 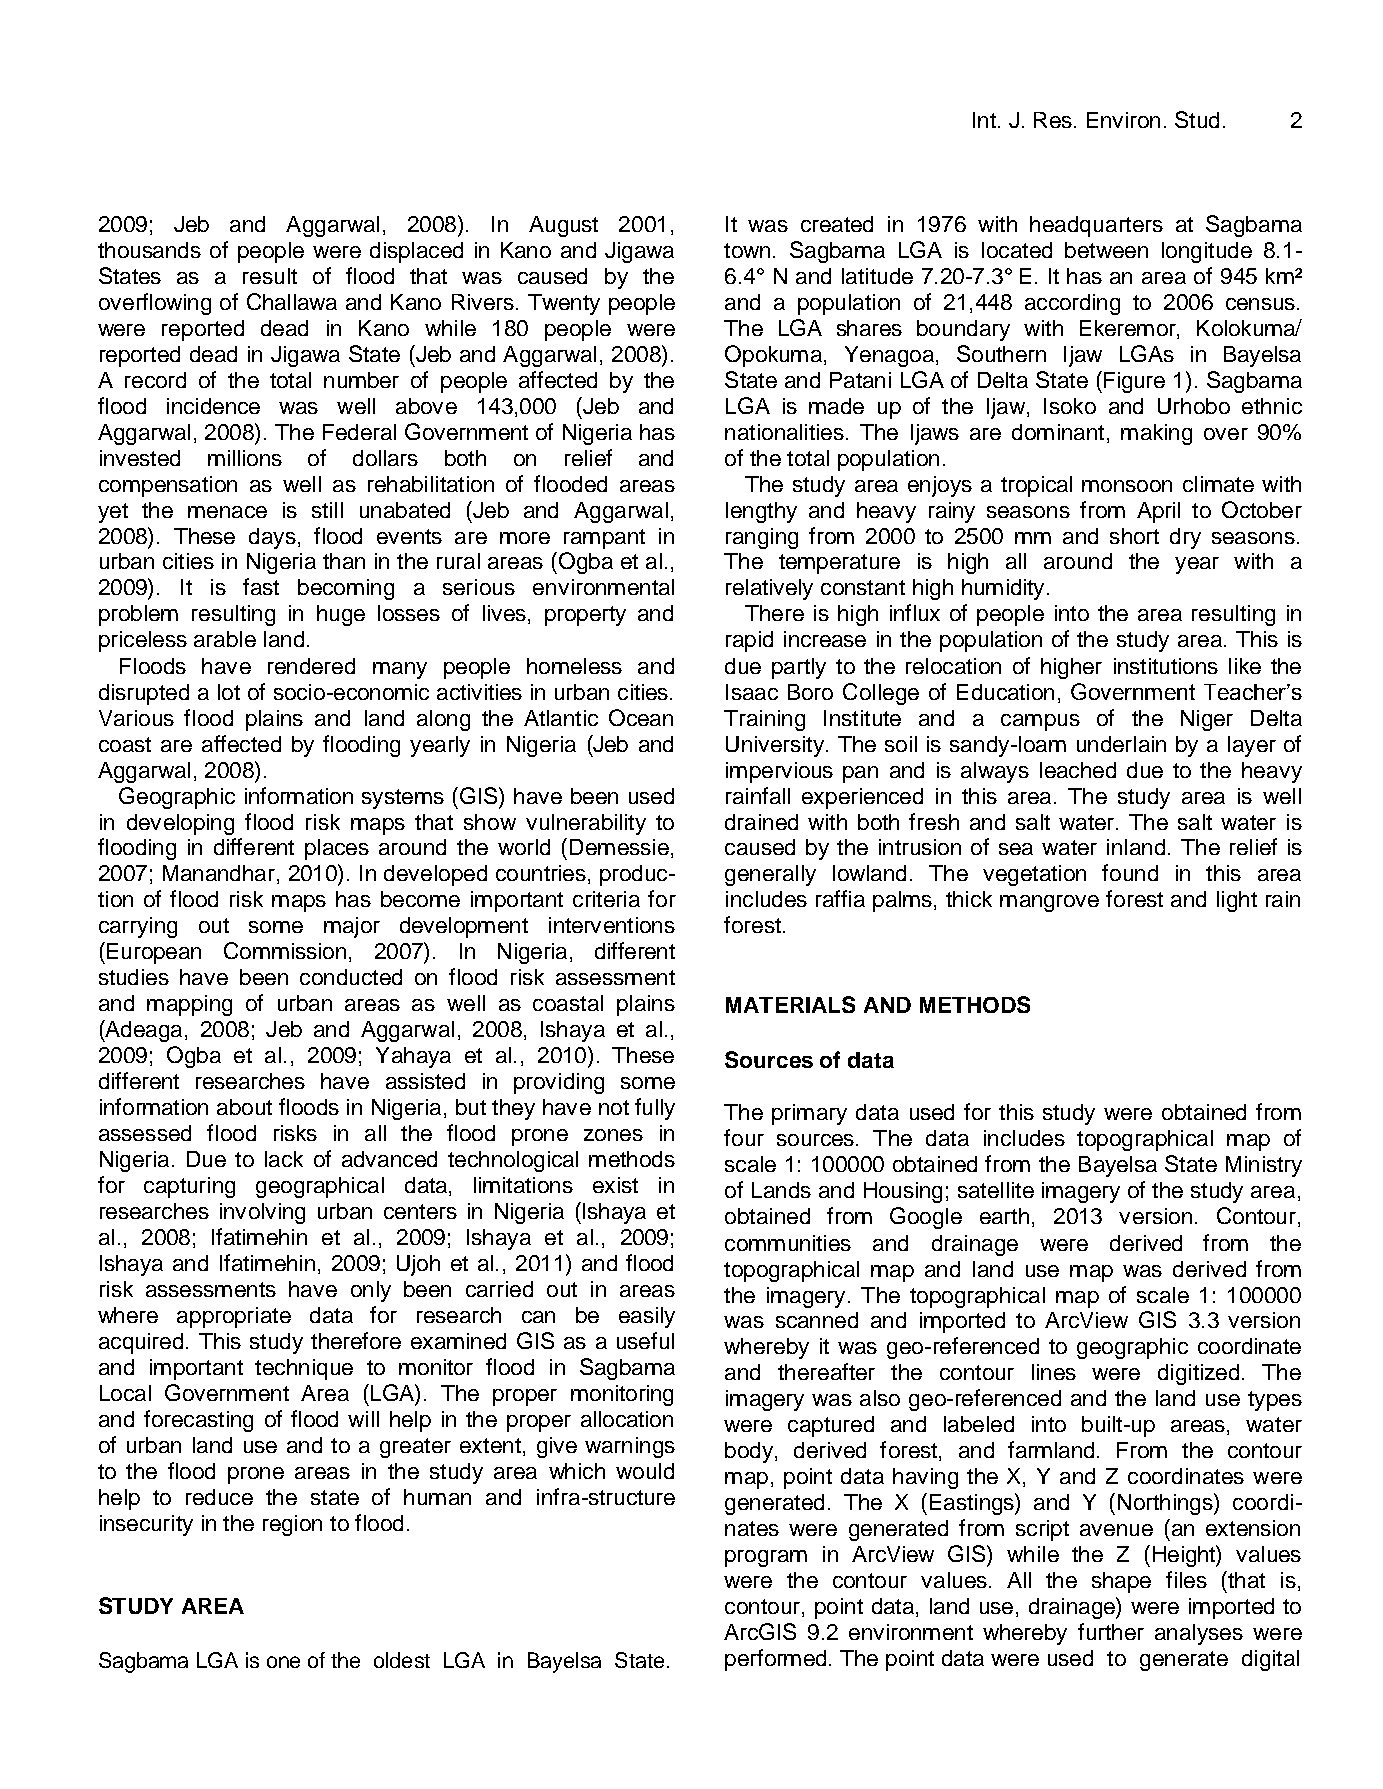 What do you see at coordinates (1106, 250) in the screenshot?
I see `between` at bounding box center [1106, 250].
